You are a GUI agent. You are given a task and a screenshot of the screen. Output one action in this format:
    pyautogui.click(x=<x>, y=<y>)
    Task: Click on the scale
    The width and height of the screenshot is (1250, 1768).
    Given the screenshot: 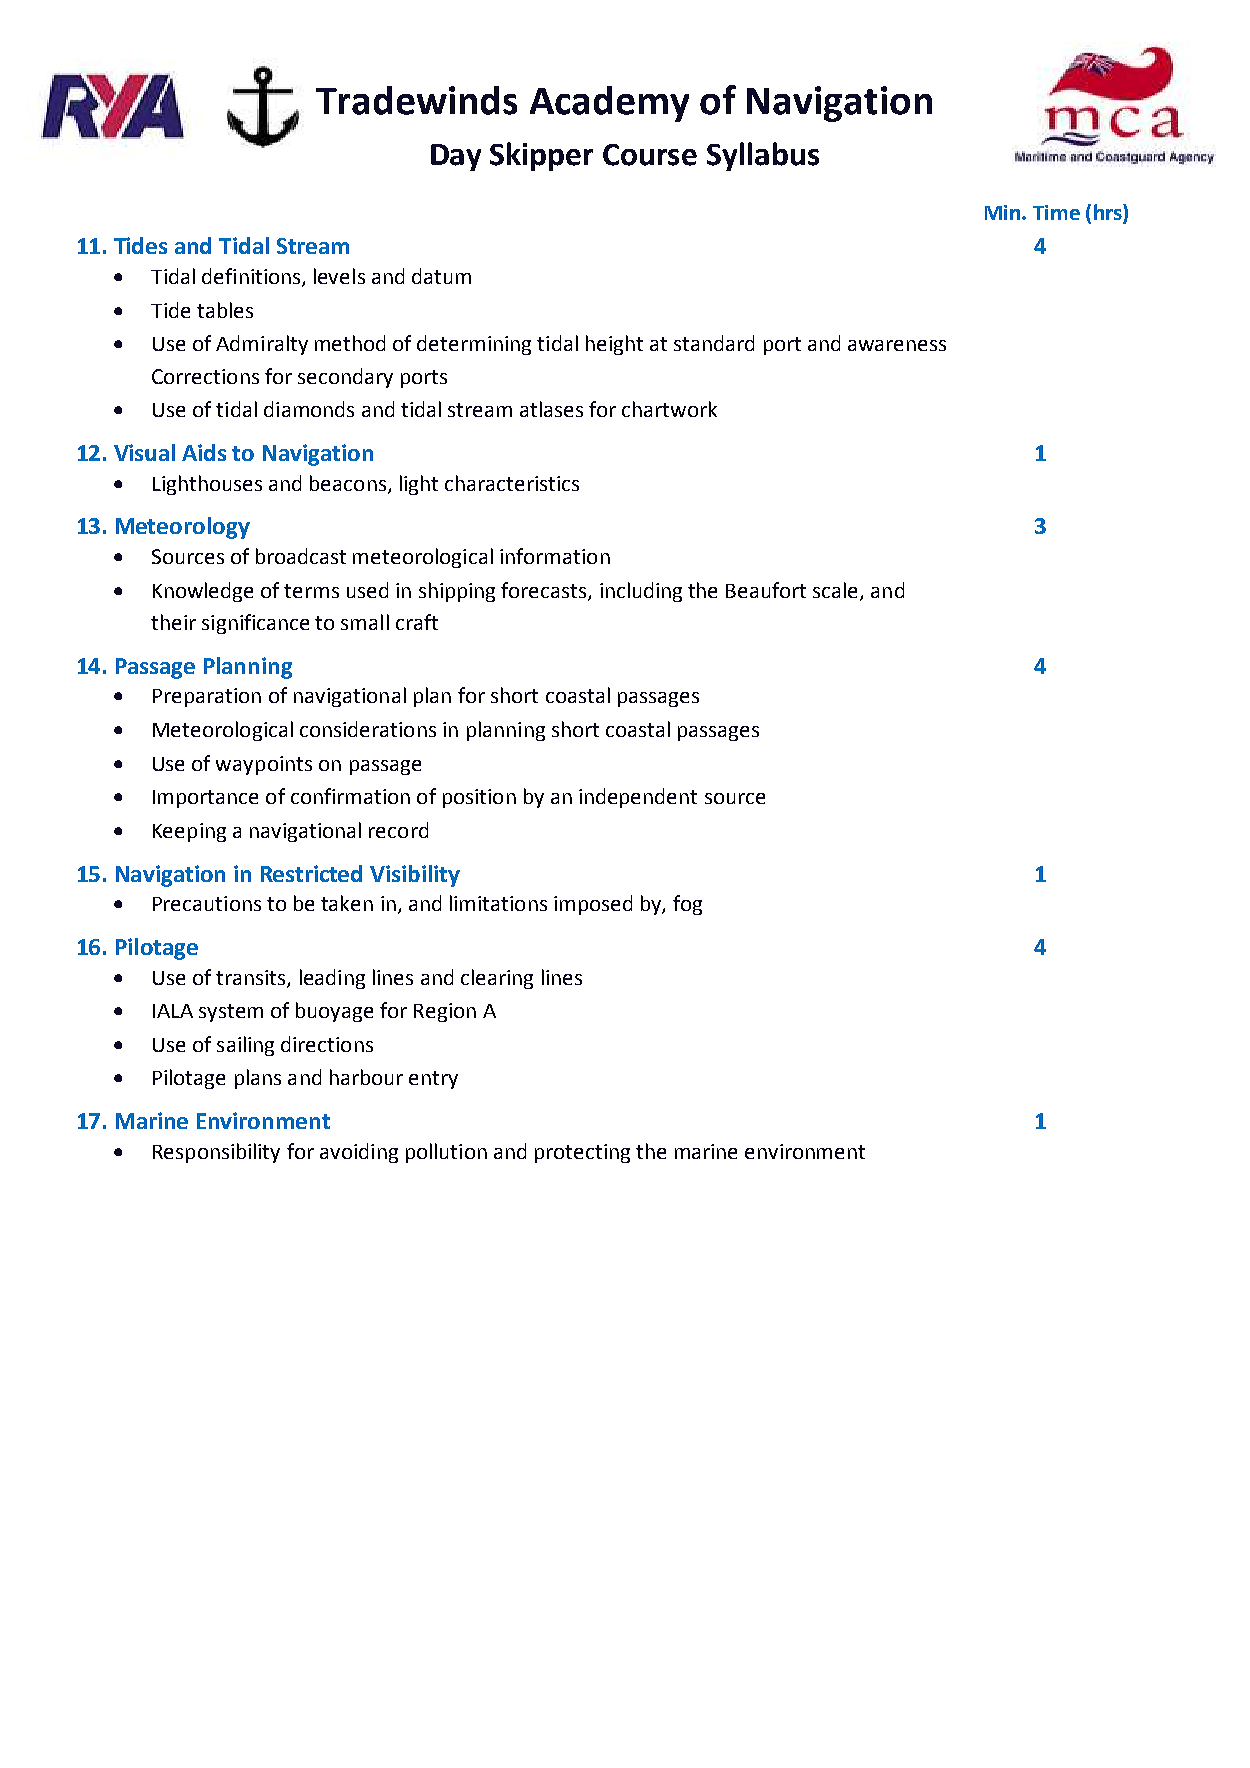 What is the action you would take?
    pyautogui.click(x=837, y=591)
